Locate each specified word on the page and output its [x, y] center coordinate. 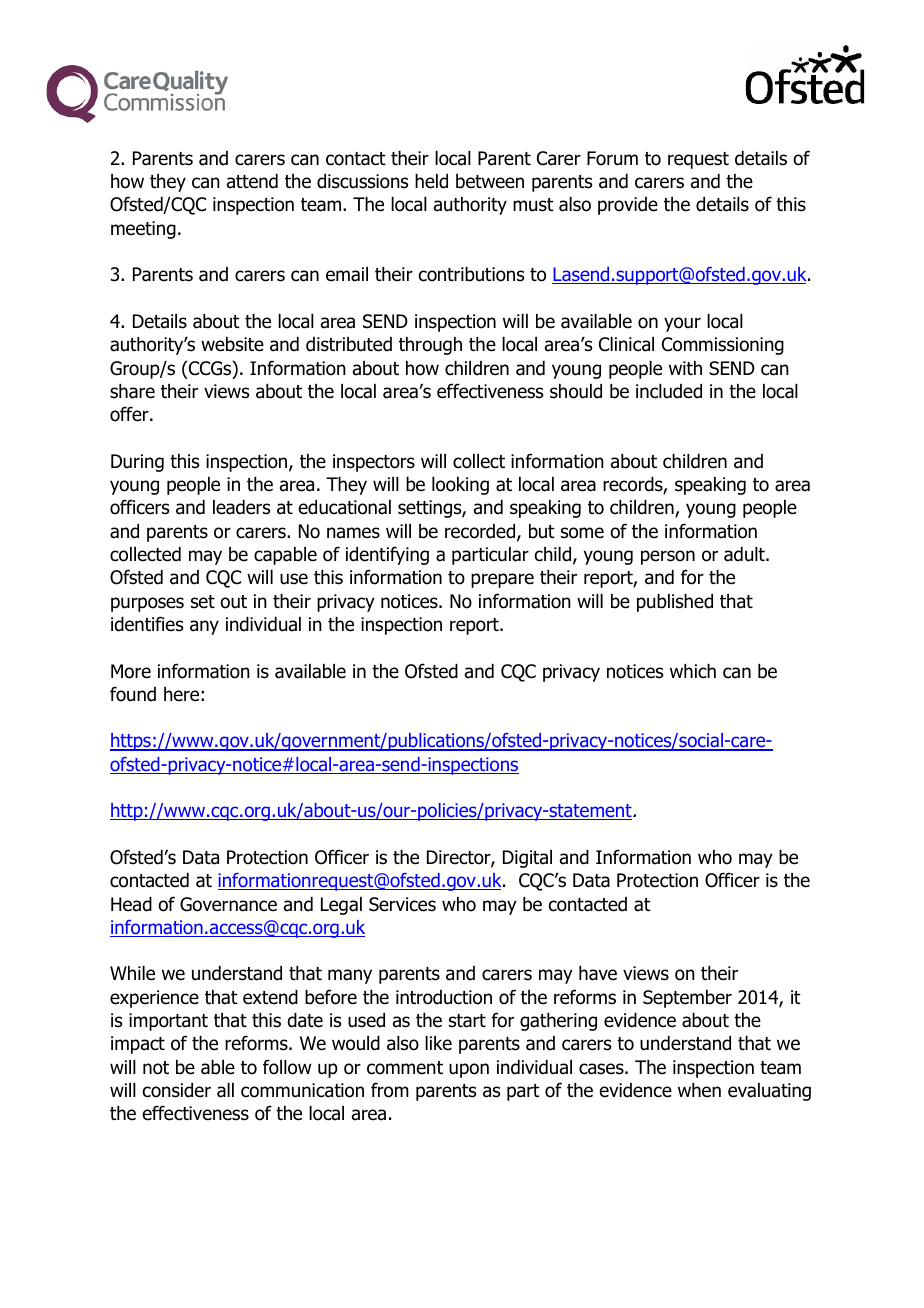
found [133, 694]
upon [469, 1070]
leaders [241, 507]
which [693, 671]
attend [252, 181]
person [668, 557]
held [431, 181]
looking [460, 486]
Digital [527, 859]
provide [628, 206]
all [225, 1090]
